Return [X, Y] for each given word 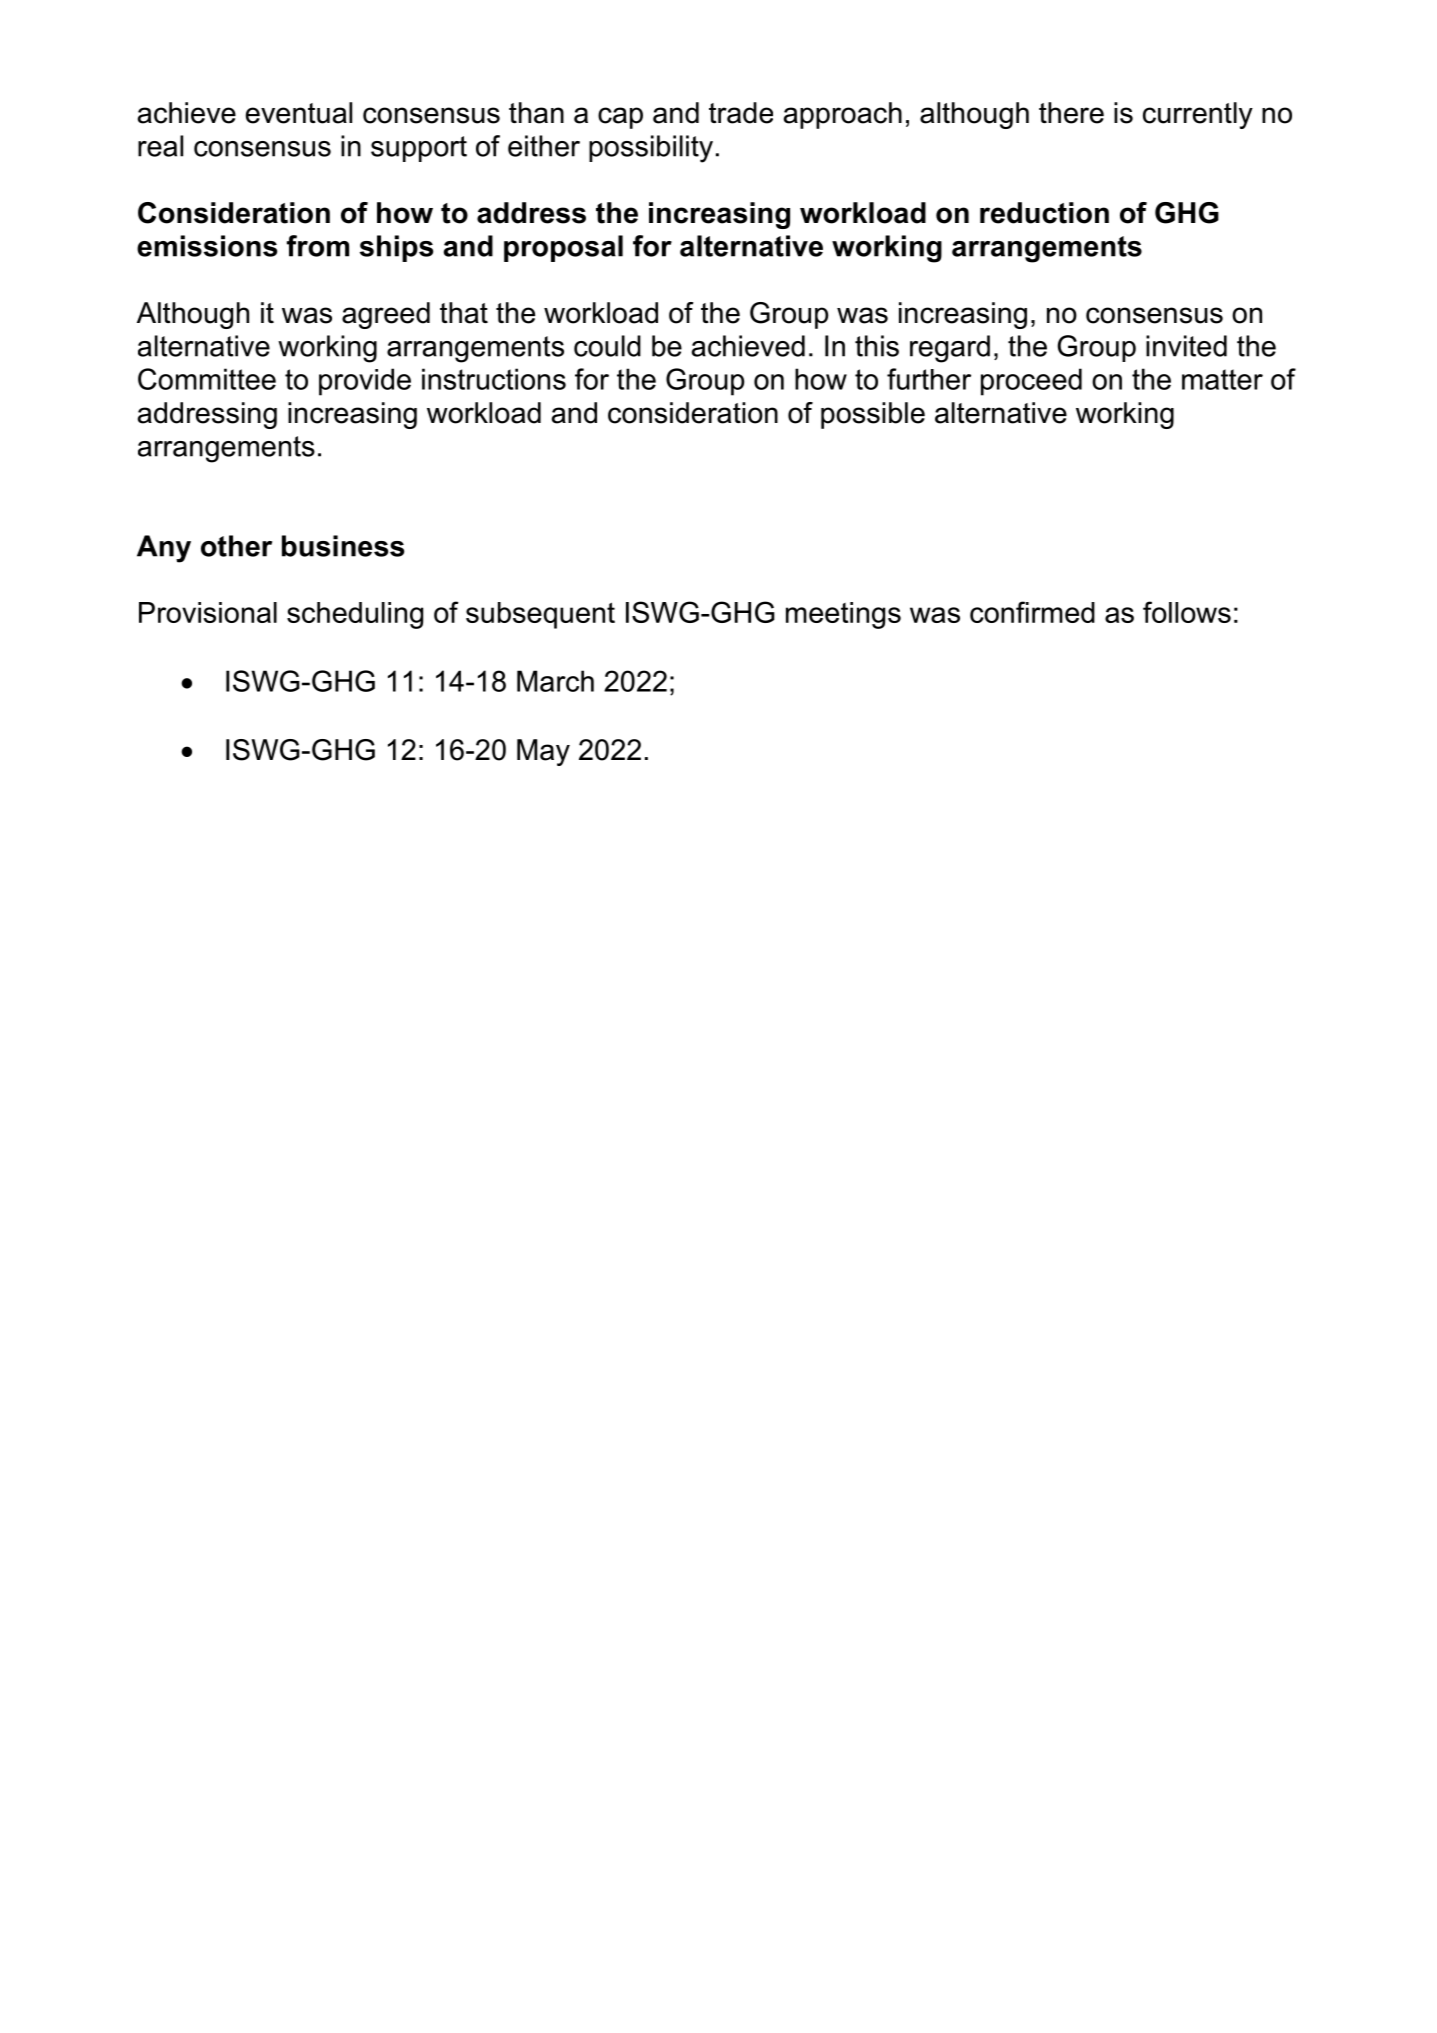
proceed [1031, 382]
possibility [651, 149]
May [543, 752]
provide [365, 382]
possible [873, 415]
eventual [299, 113]
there [1071, 113]
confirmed [1032, 612]
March [555, 681]
